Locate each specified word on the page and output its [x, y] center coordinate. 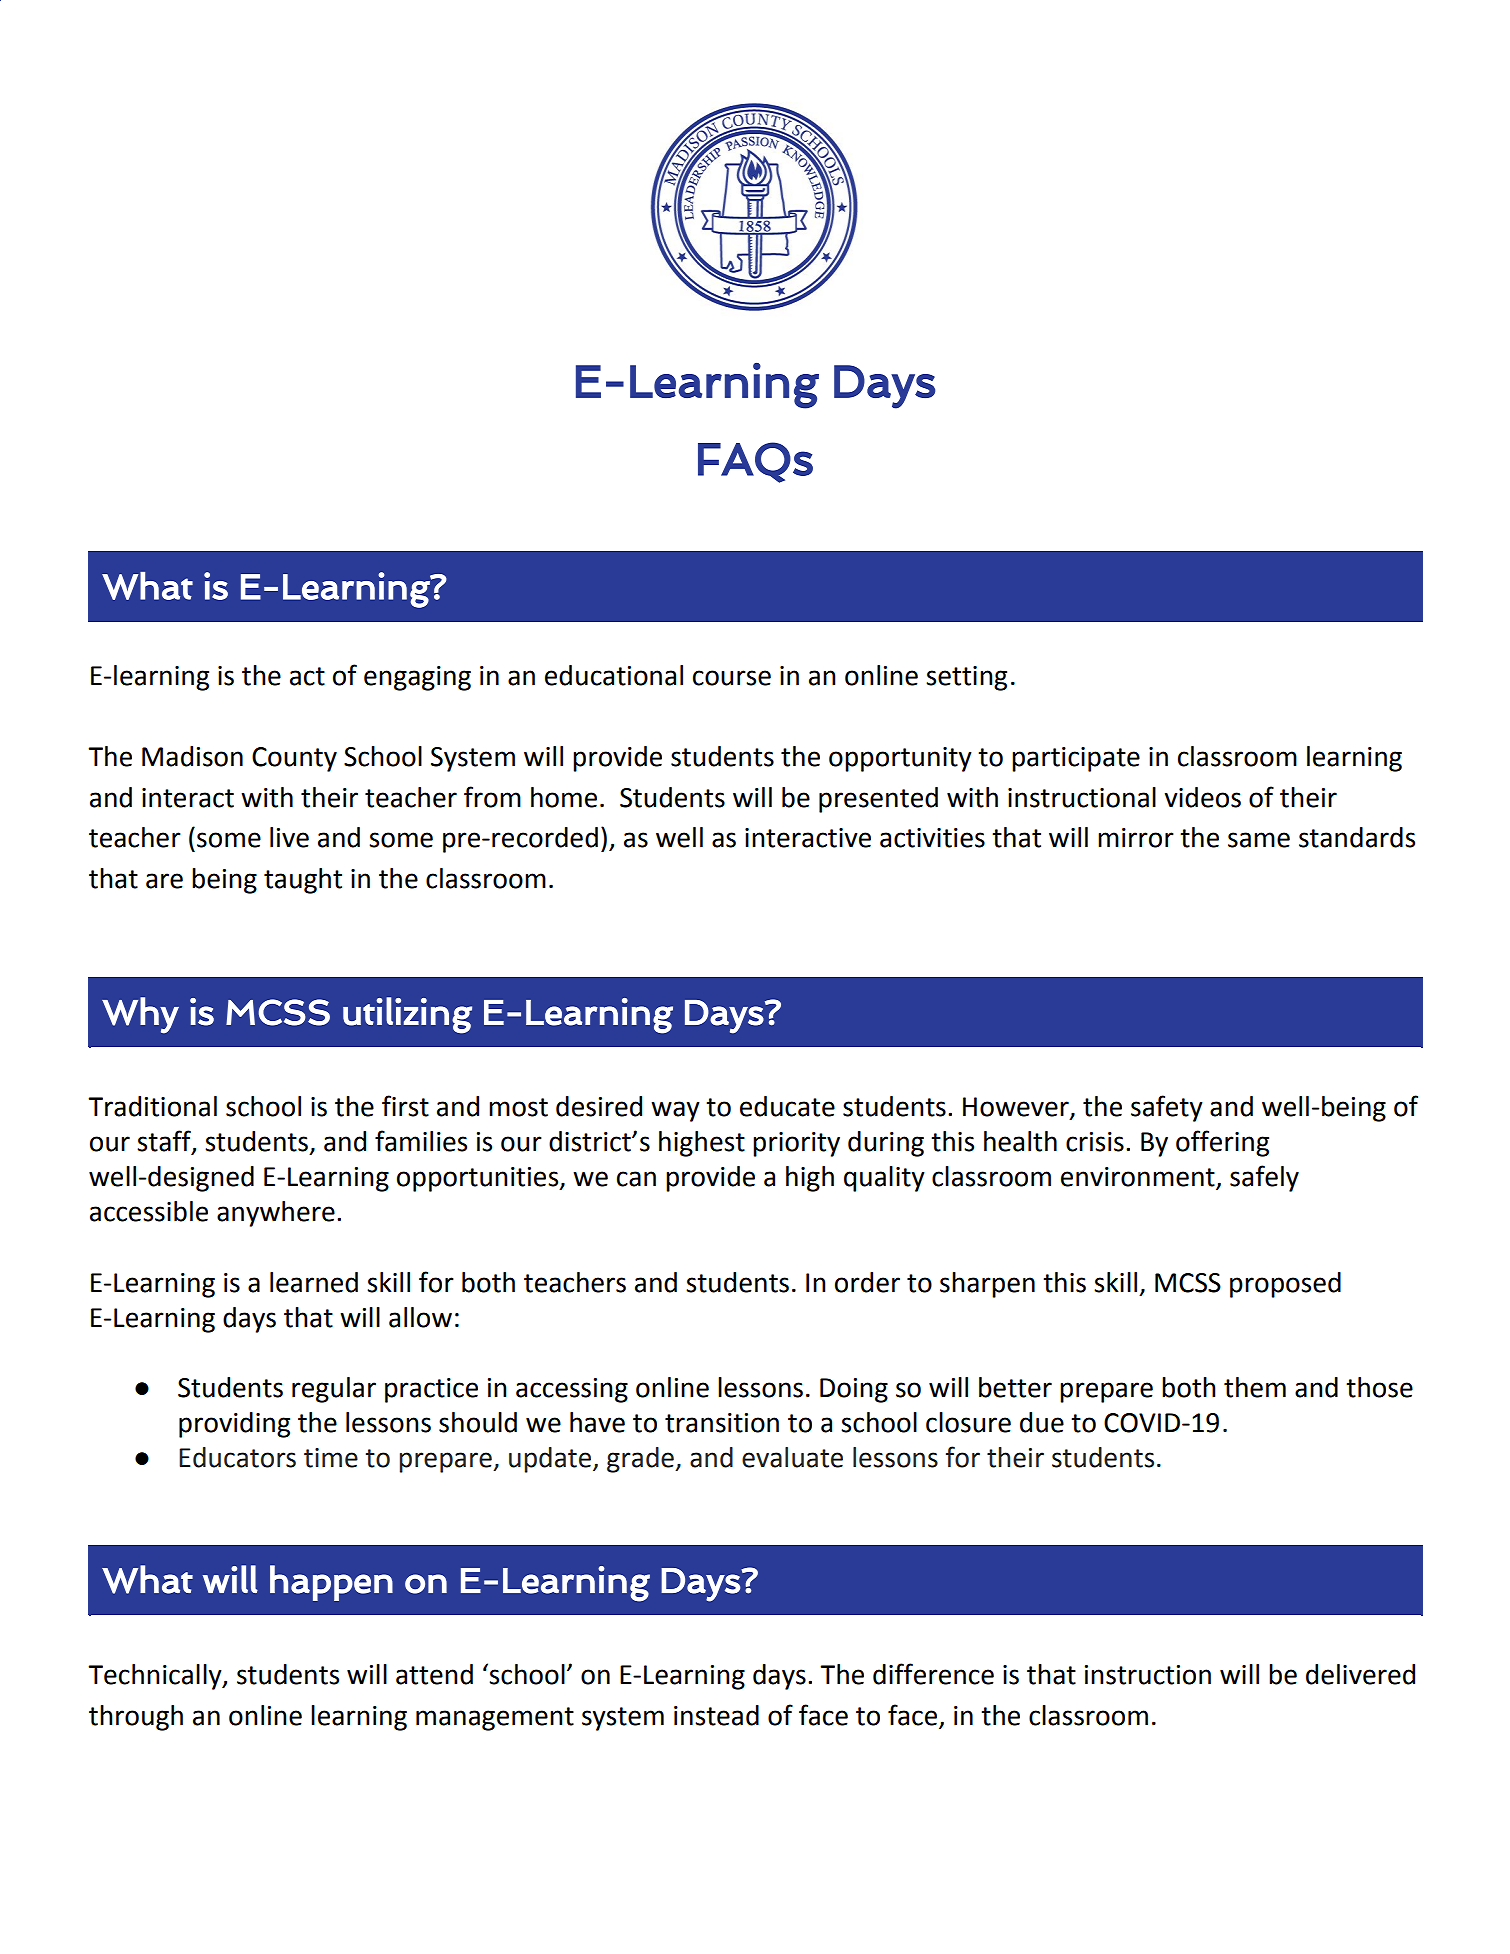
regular [334, 1390]
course [732, 678]
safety [1167, 1108]
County [294, 759]
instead [716, 1715]
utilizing [407, 1015]
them [1255, 1387]
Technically [156, 1677]
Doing [854, 1390]
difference [933, 1674]
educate [787, 1106]
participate [1076, 759]
